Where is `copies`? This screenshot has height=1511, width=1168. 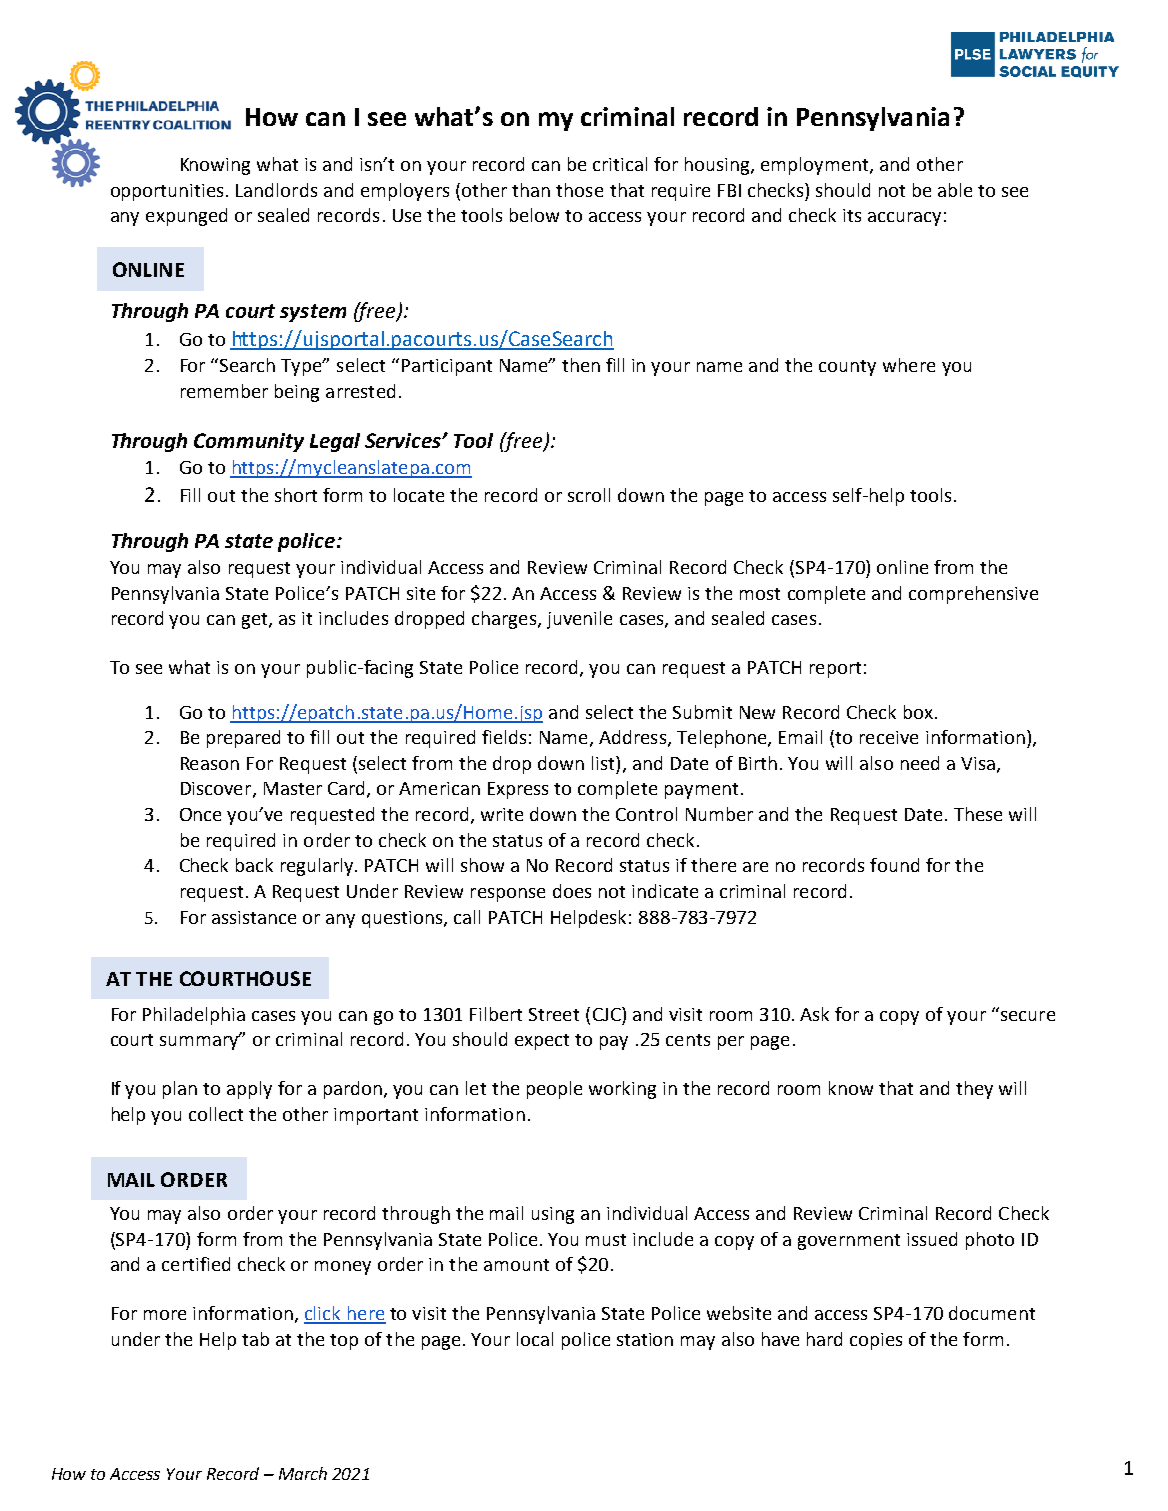
copies is located at coordinates (876, 1341).
